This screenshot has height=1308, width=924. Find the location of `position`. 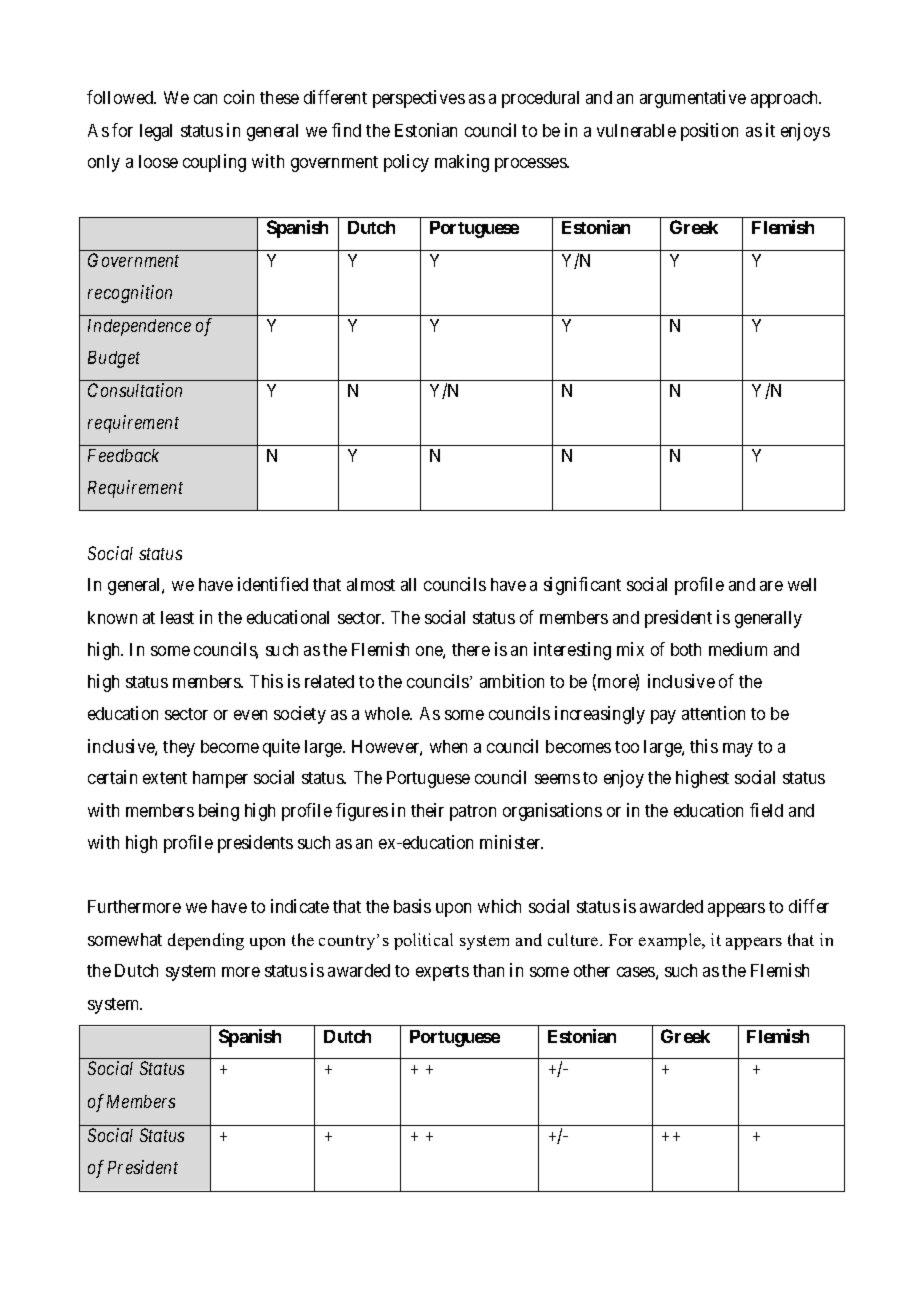

position is located at coordinates (709, 132).
